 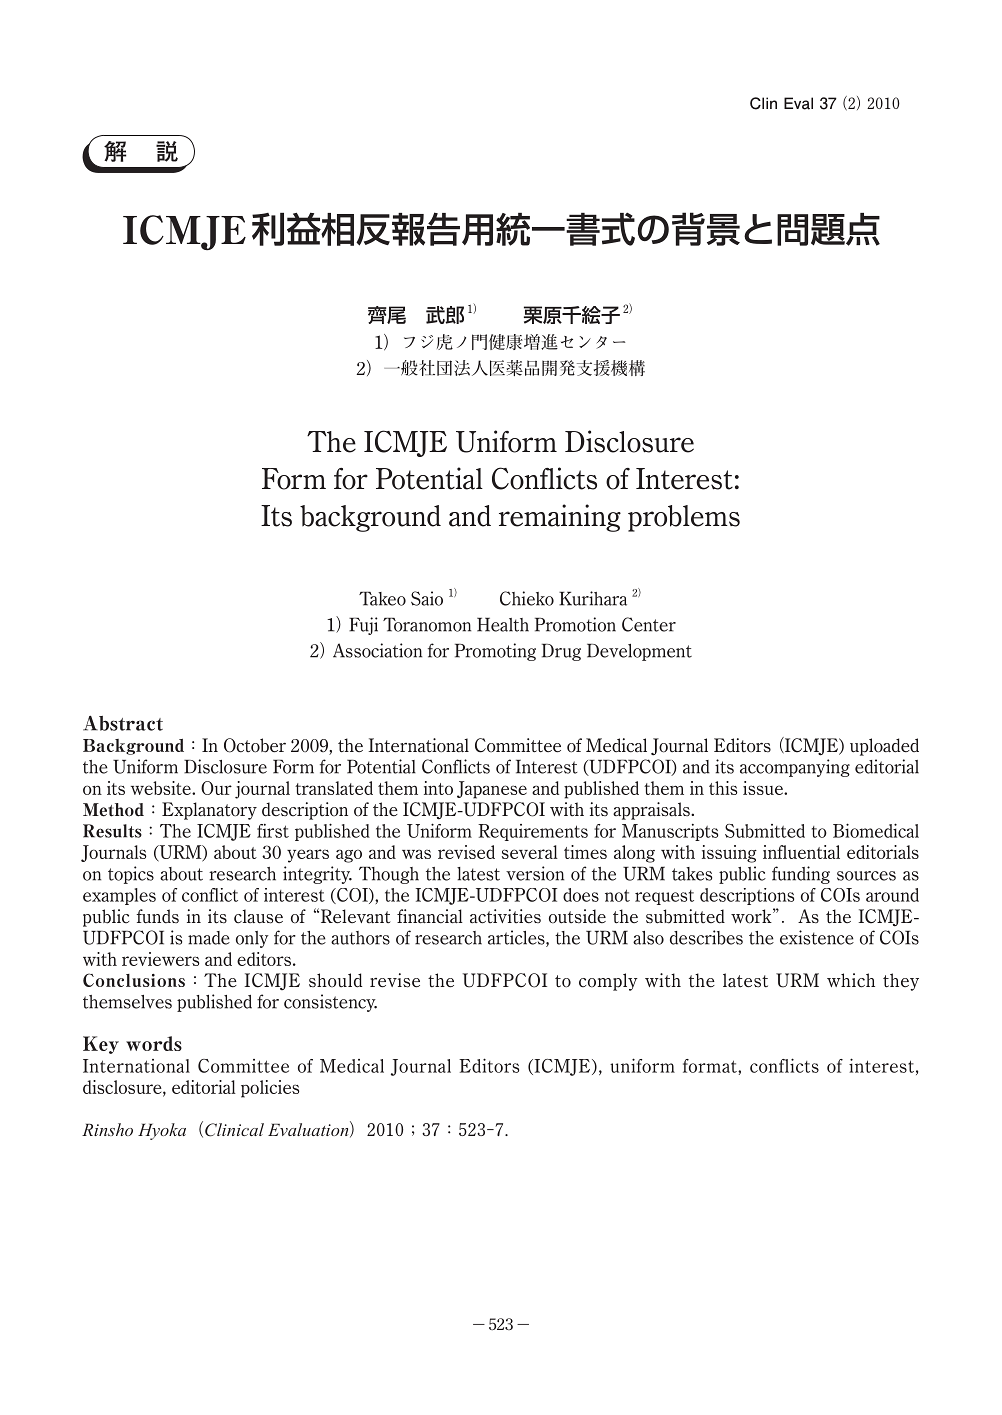 What do you see at coordinates (764, 788) in the screenshot?
I see `issue` at bounding box center [764, 788].
